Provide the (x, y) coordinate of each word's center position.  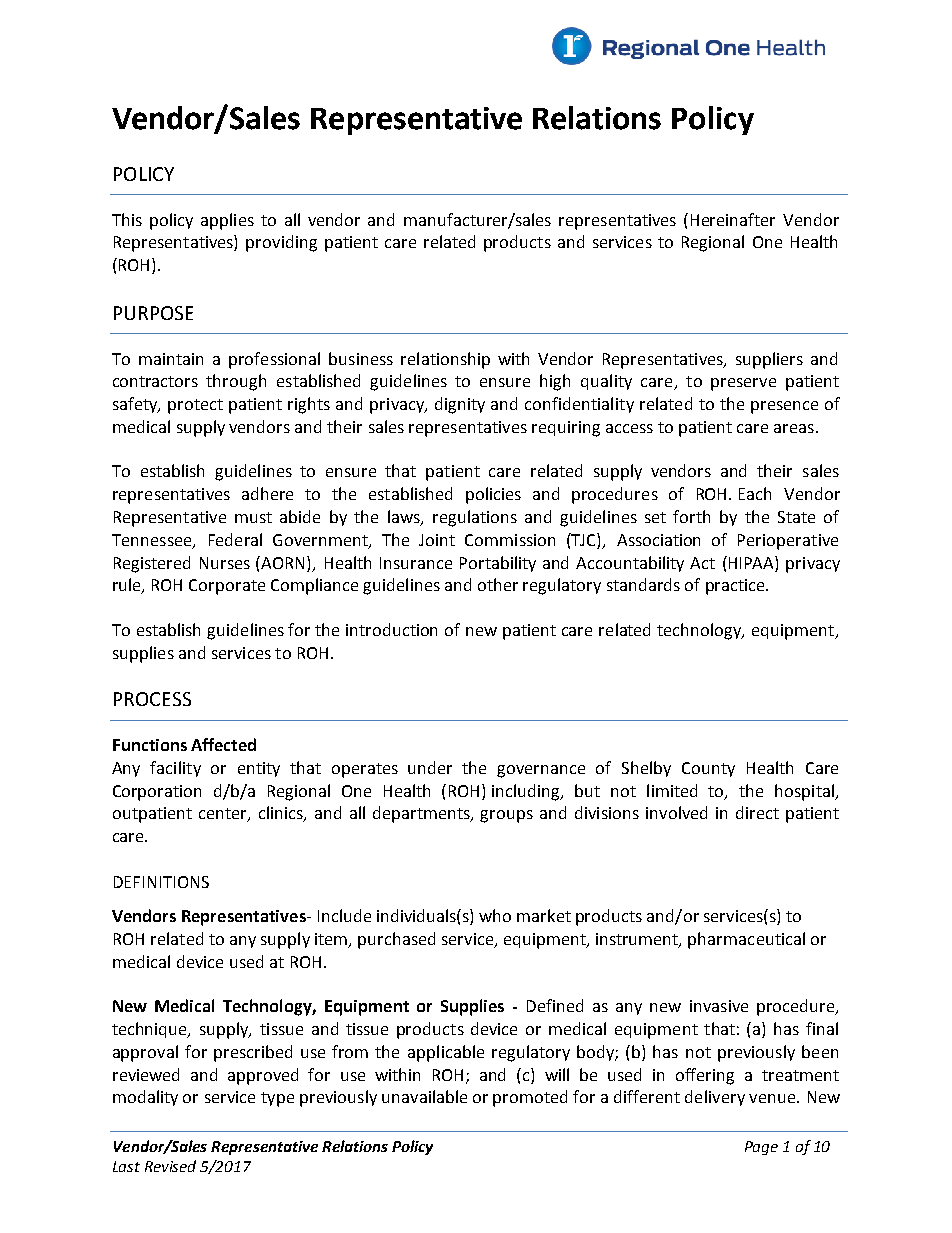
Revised (170, 1166)
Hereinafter (733, 219)
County (708, 769)
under (430, 767)
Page (761, 1148)
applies (227, 221)
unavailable (424, 1096)
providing (281, 243)
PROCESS (152, 699)
